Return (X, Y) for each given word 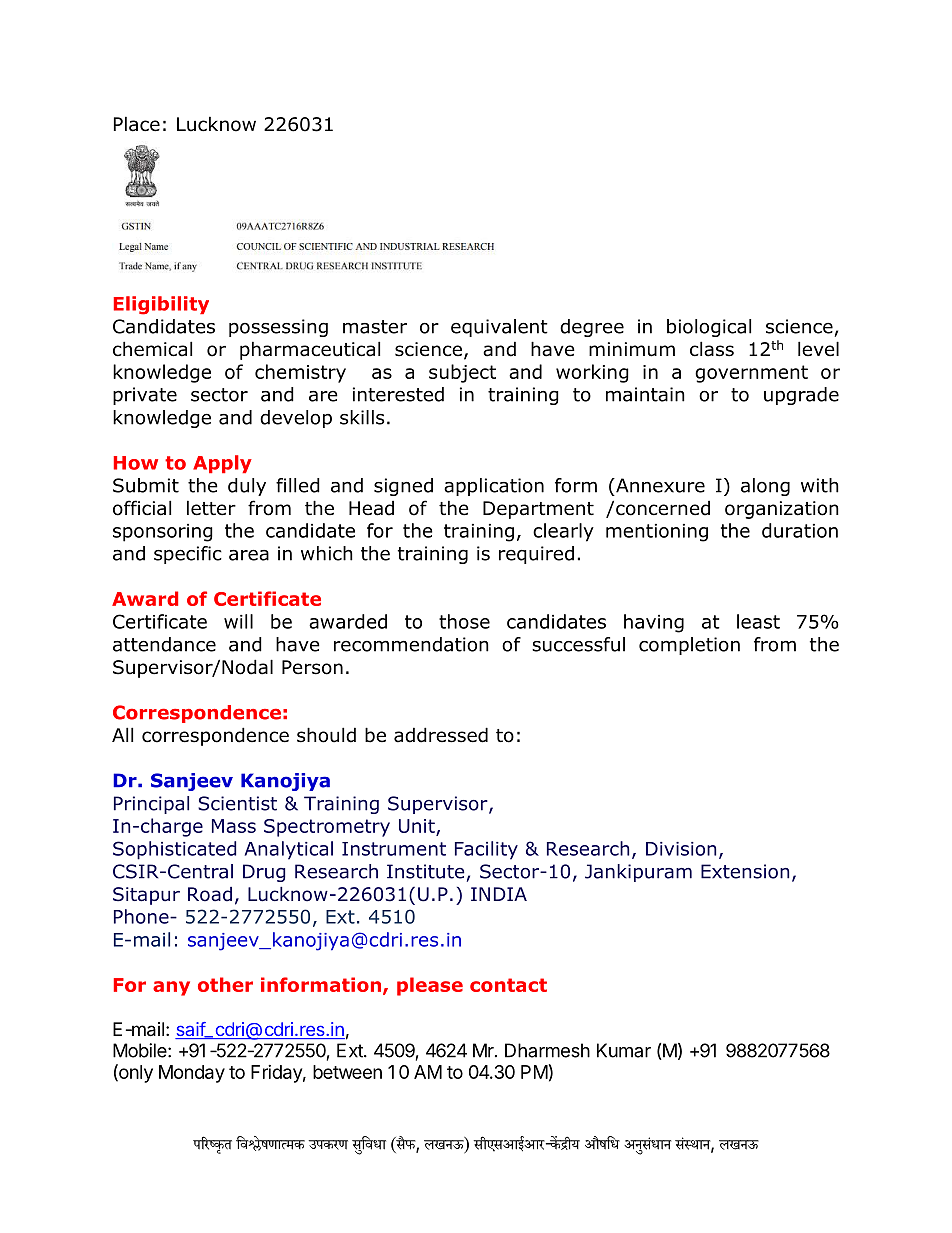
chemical (152, 349)
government (751, 374)
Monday (192, 1074)
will (238, 621)
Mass (234, 826)
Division (681, 849)
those (464, 621)
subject (462, 373)
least (758, 621)
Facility (486, 850)
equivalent (499, 328)
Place (137, 124)
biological (709, 328)
